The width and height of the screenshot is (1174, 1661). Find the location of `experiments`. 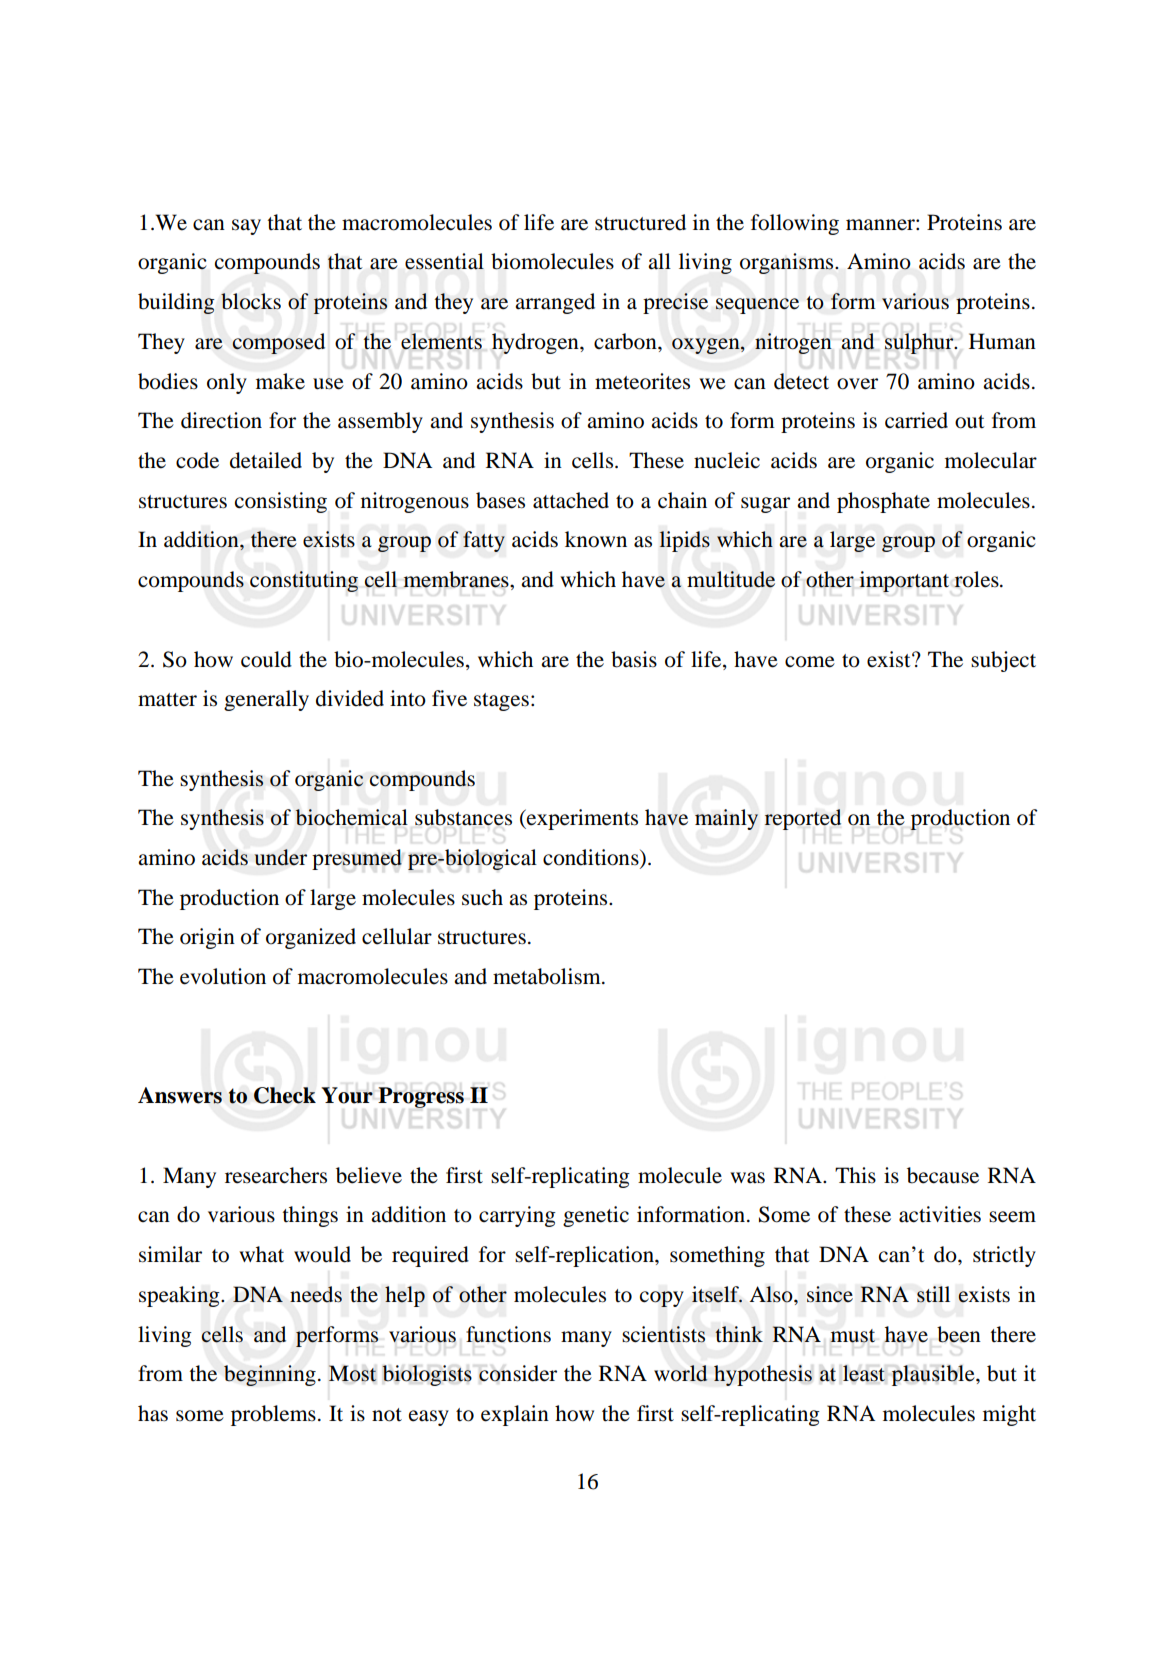

experiments is located at coordinates (581, 819).
